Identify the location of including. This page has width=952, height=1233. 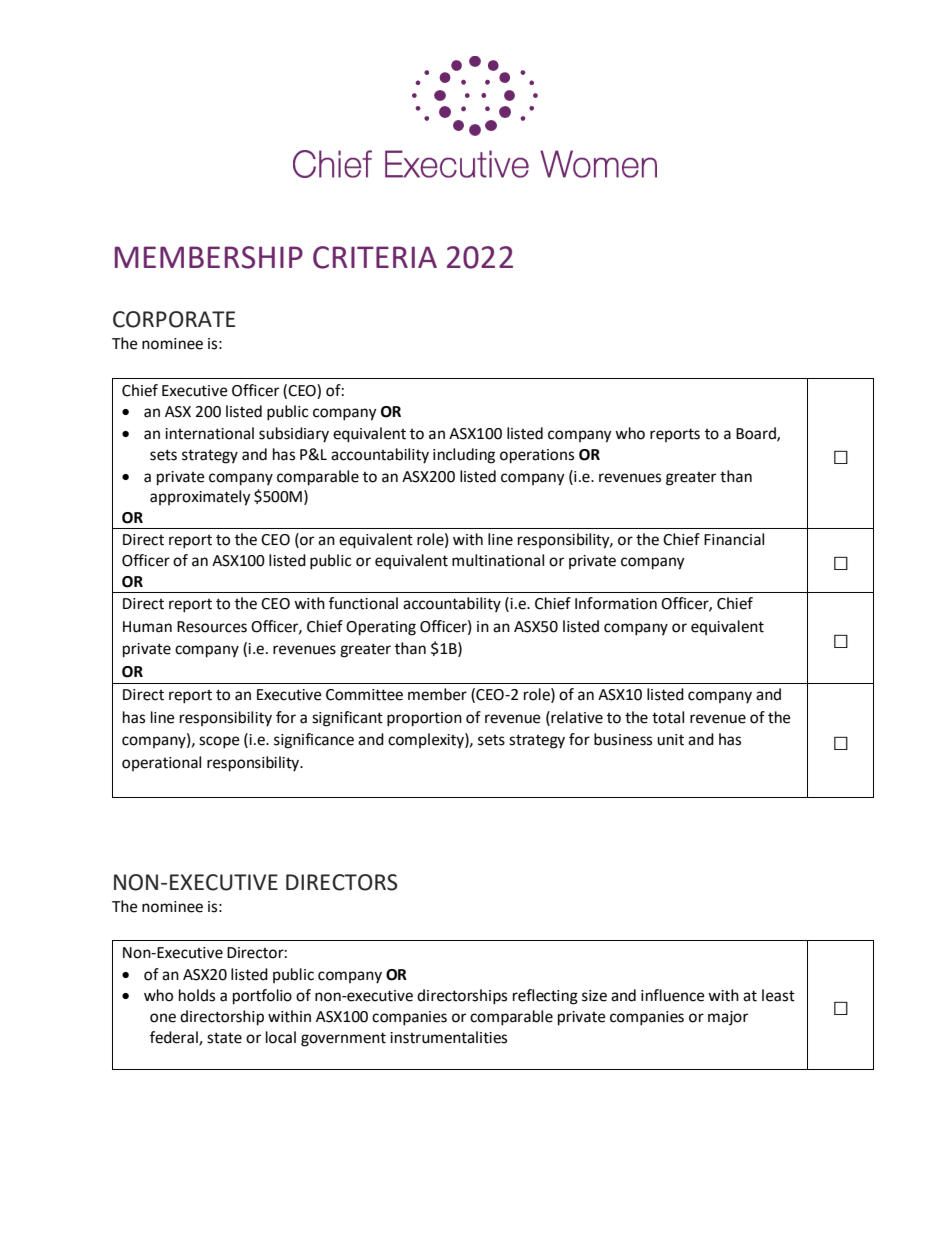
(464, 456).
